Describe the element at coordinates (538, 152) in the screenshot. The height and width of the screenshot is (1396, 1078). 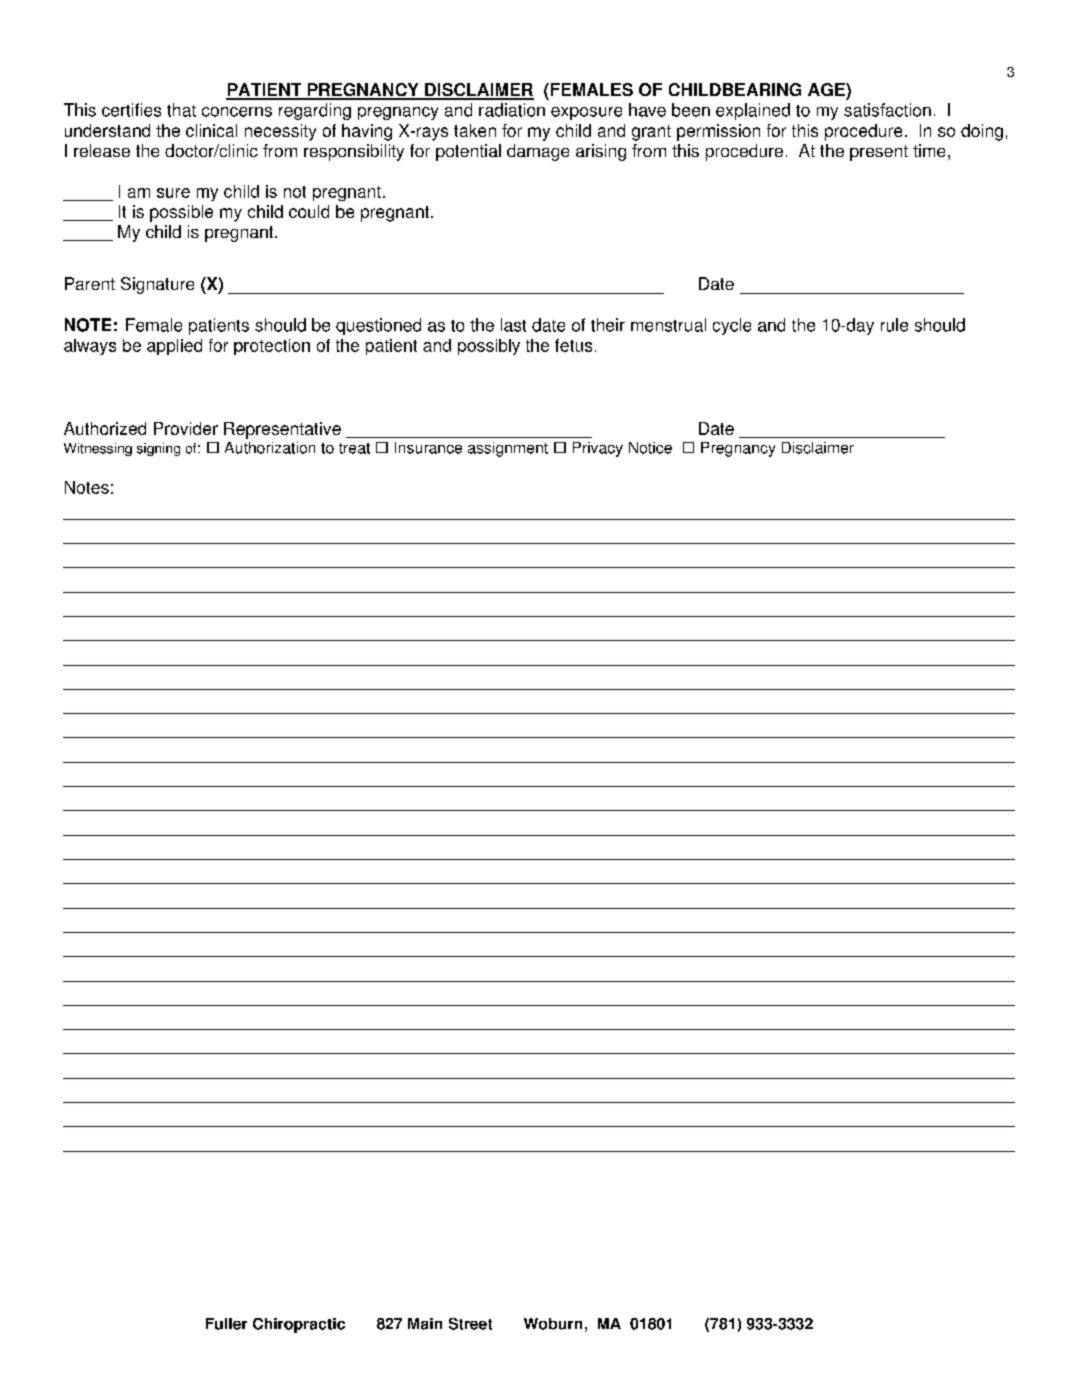
I see `damage` at that location.
